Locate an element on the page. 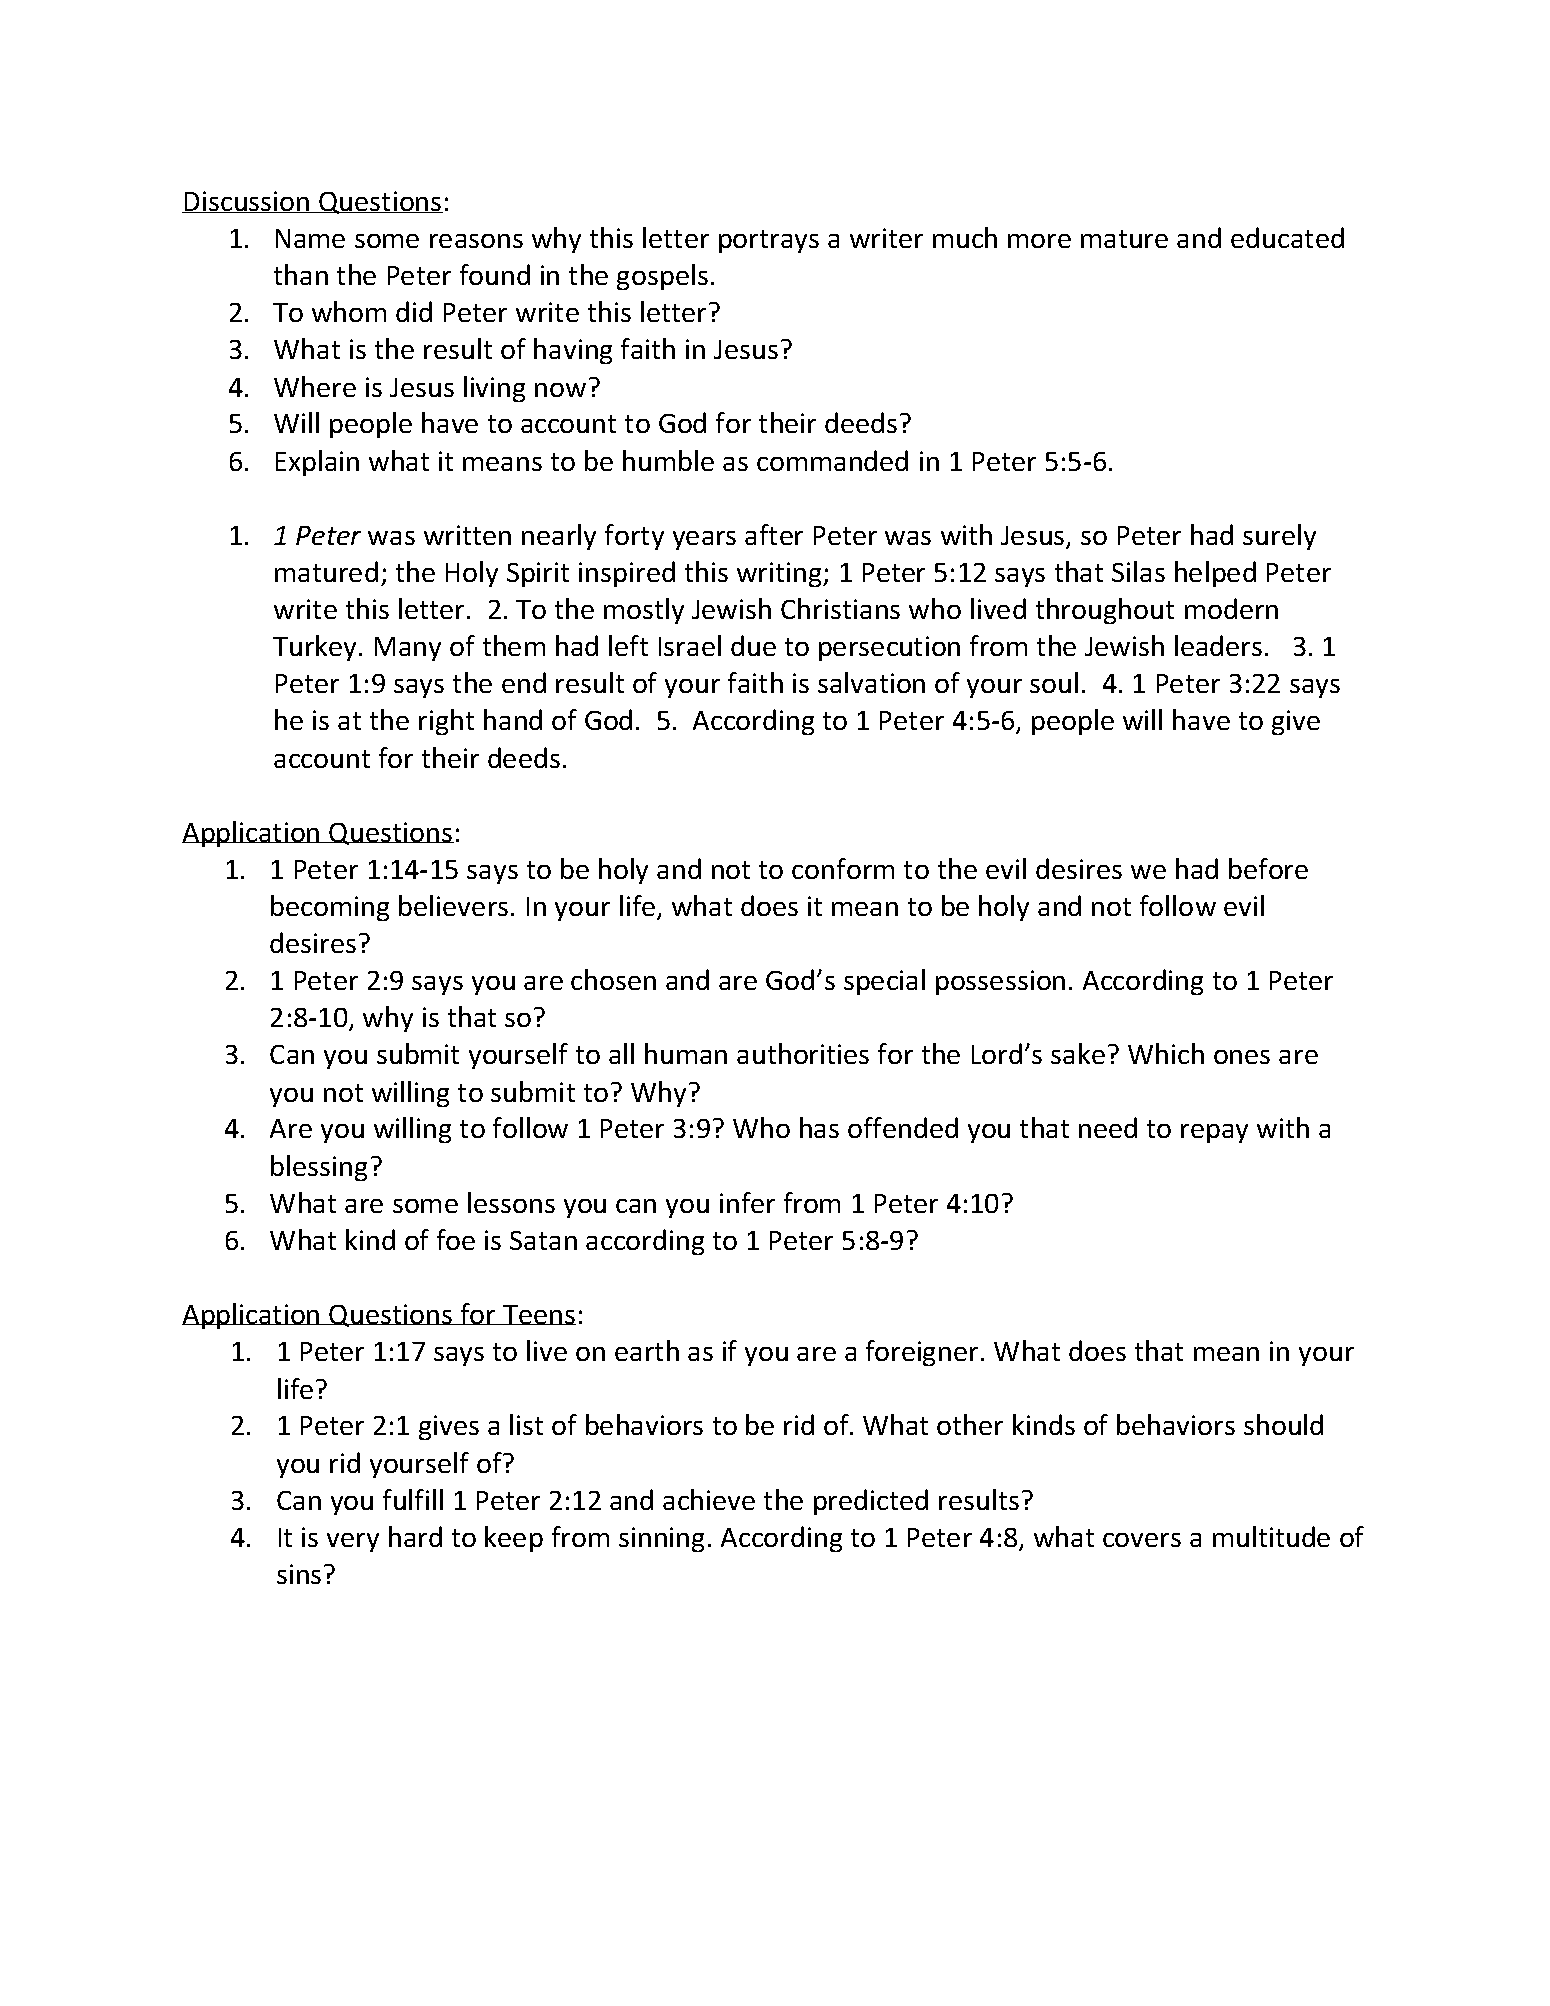 The image size is (1550, 2006). becoming is located at coordinates (330, 908).
